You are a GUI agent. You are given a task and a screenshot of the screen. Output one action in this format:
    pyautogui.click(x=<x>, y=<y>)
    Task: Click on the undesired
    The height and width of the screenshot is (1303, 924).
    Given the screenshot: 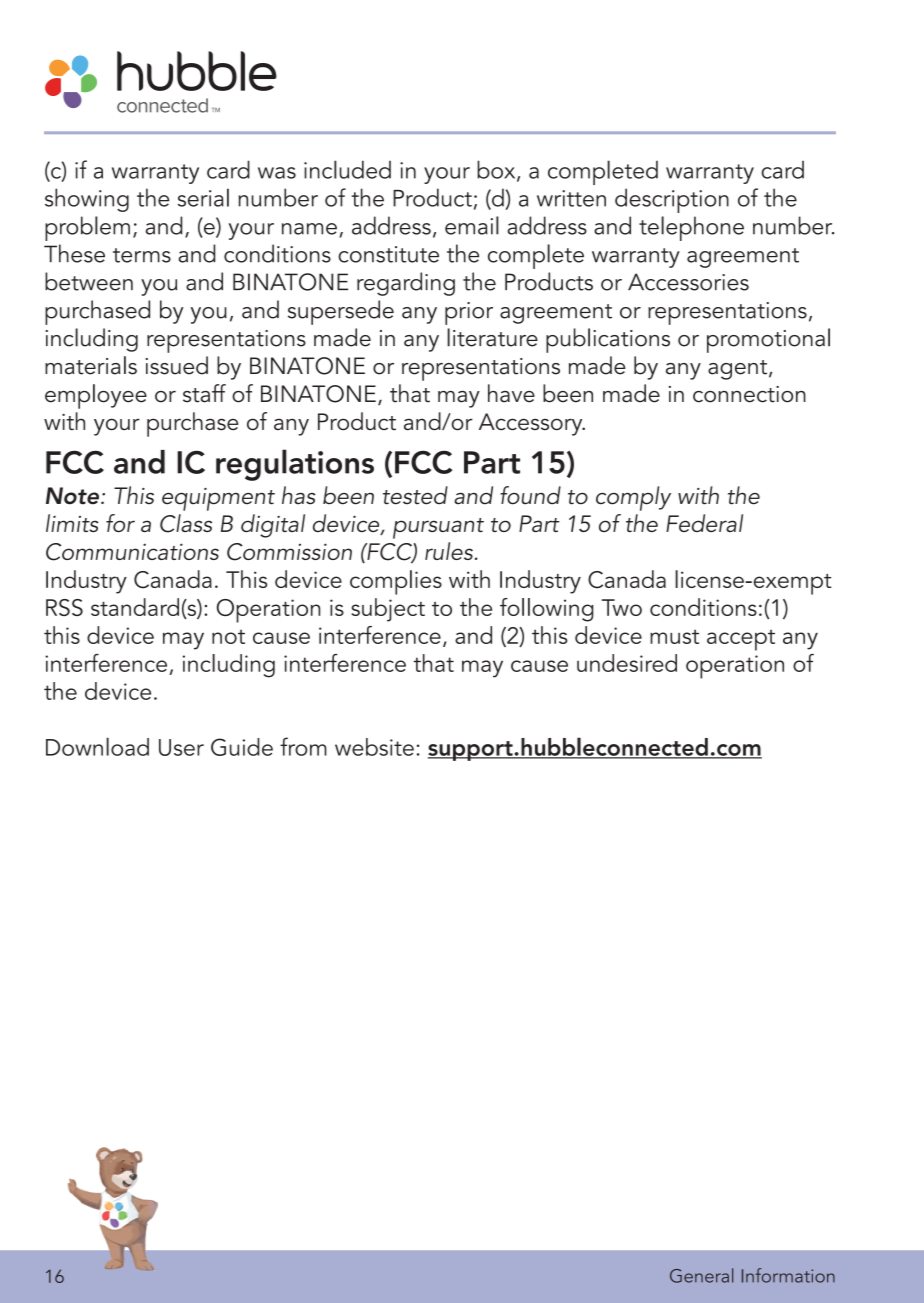 What is the action you would take?
    pyautogui.click(x=627, y=663)
